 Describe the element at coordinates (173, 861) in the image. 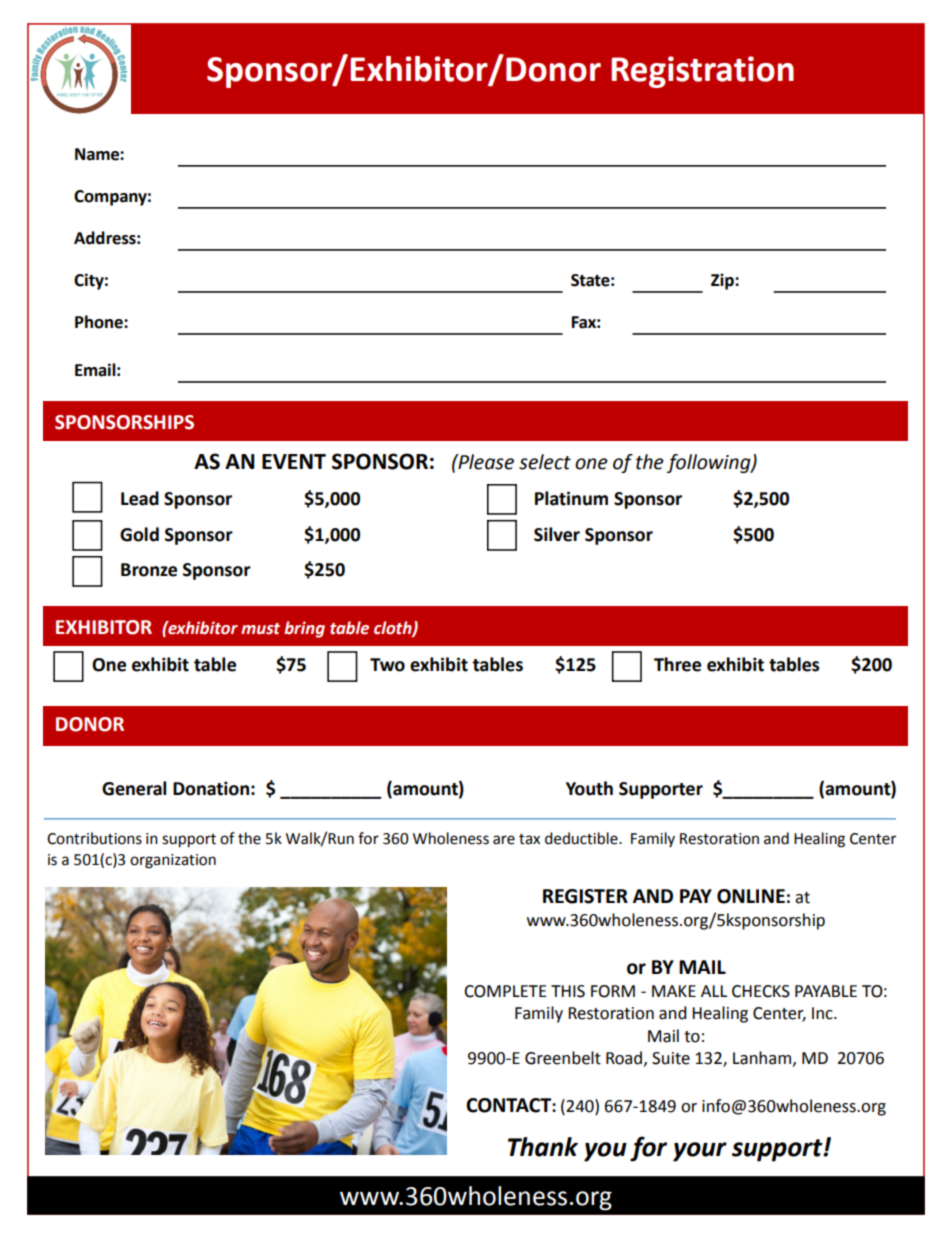

I see `organization` at that location.
